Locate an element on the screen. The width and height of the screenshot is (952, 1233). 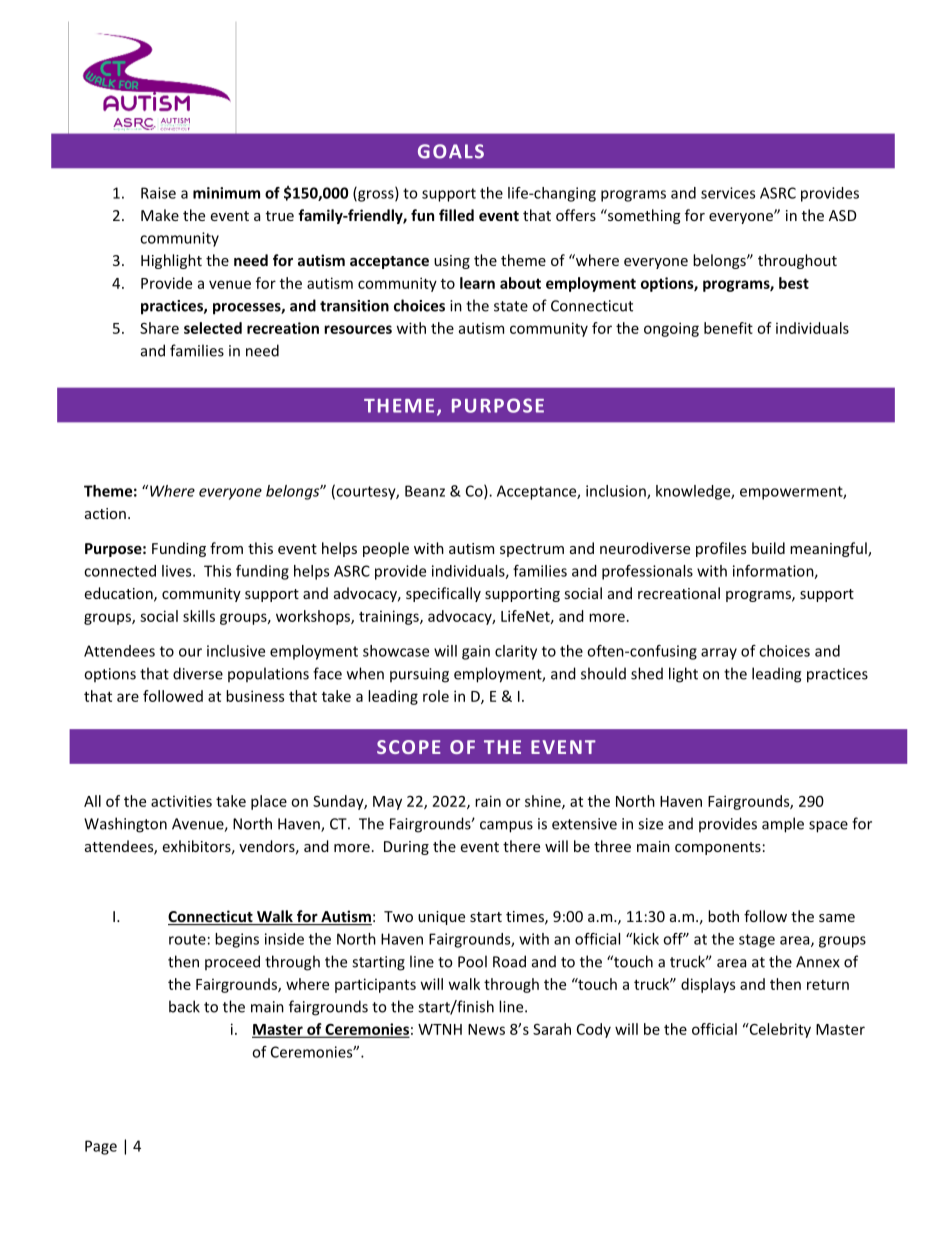
Page is located at coordinates (101, 1147).
